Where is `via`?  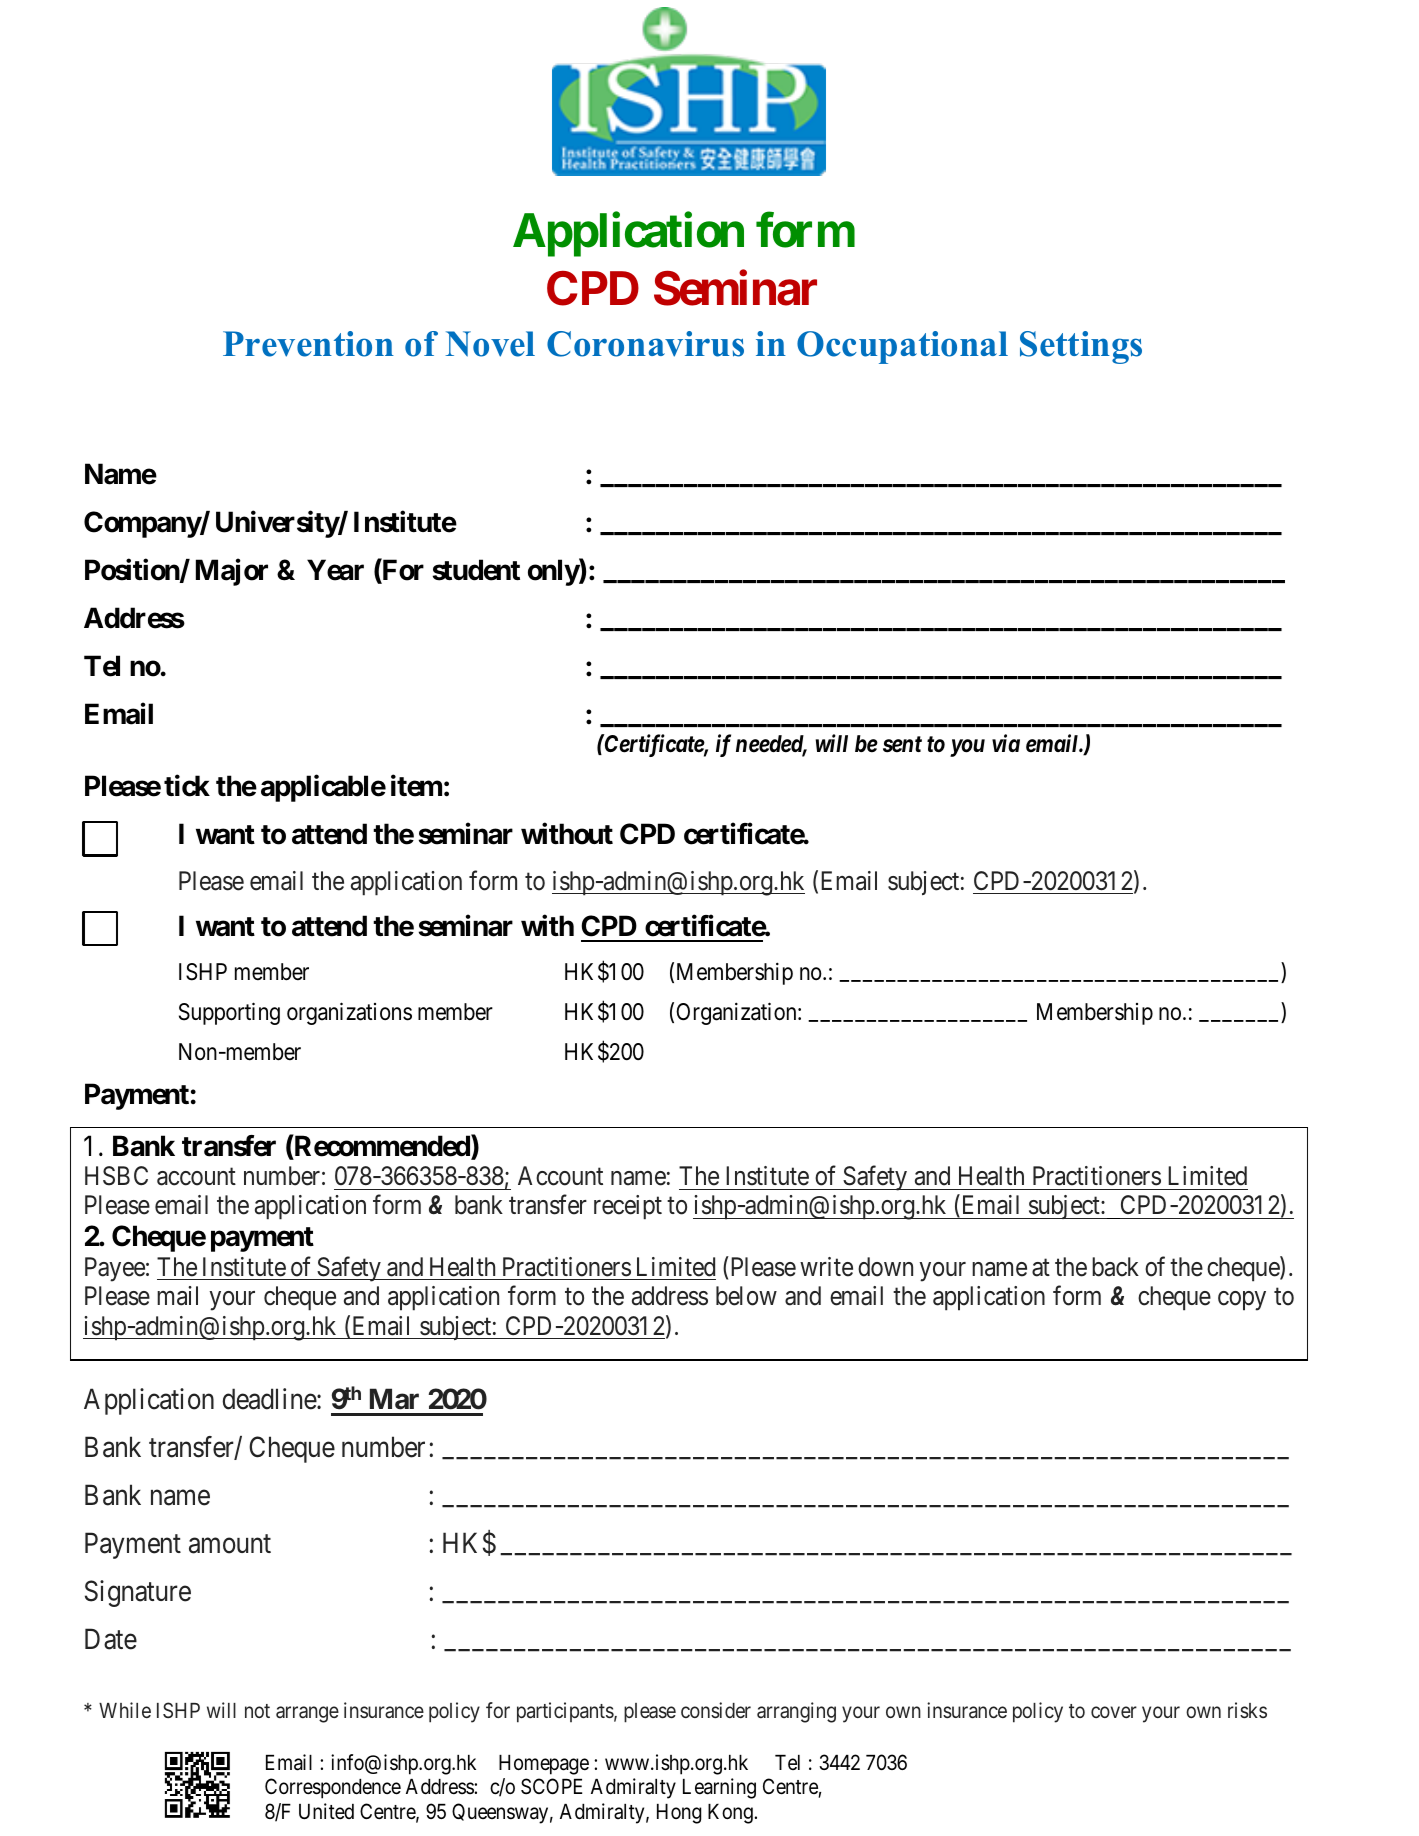
via is located at coordinates (1006, 743).
